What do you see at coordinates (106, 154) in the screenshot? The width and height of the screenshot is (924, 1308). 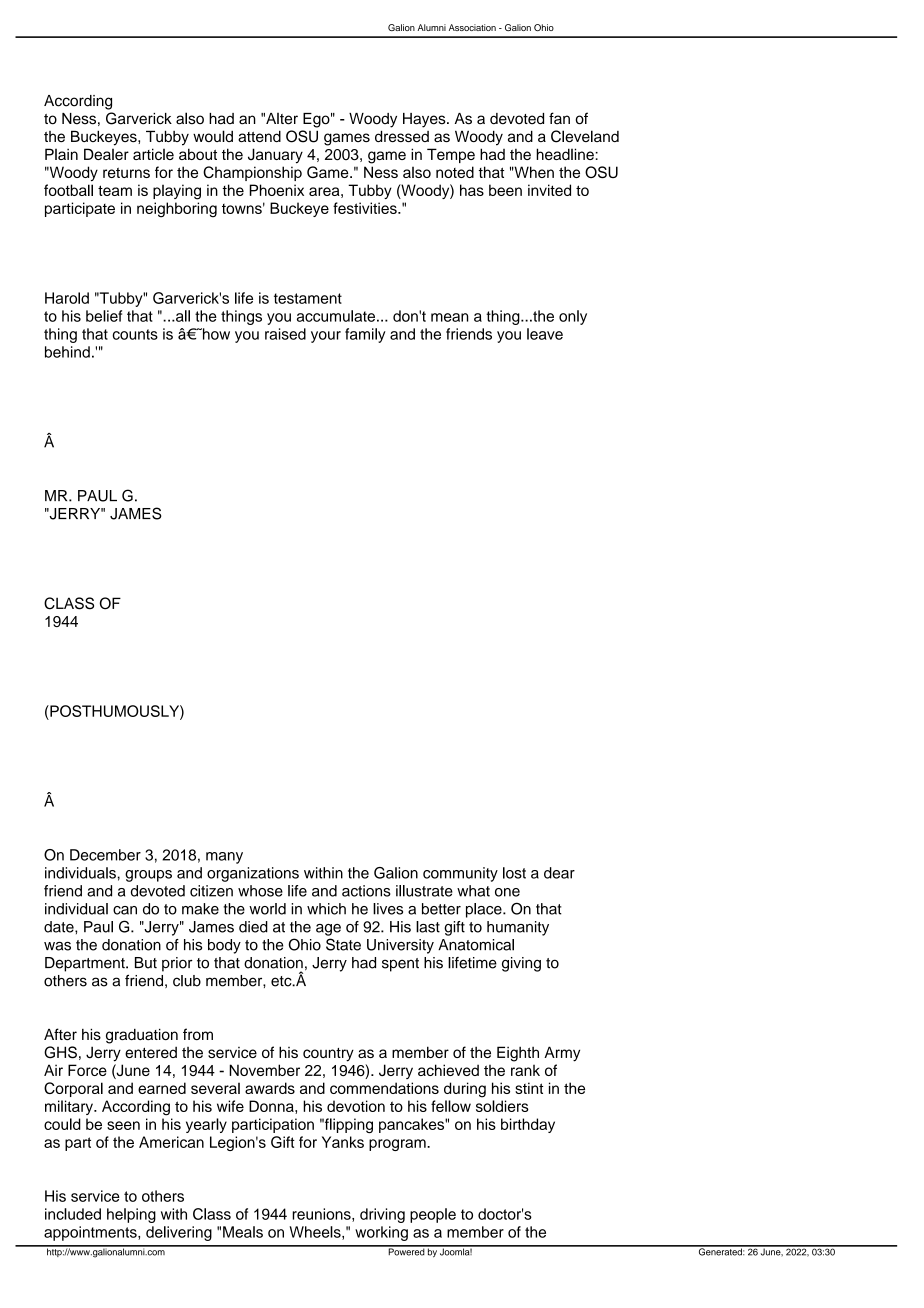 I see `Dealer` at bounding box center [106, 154].
